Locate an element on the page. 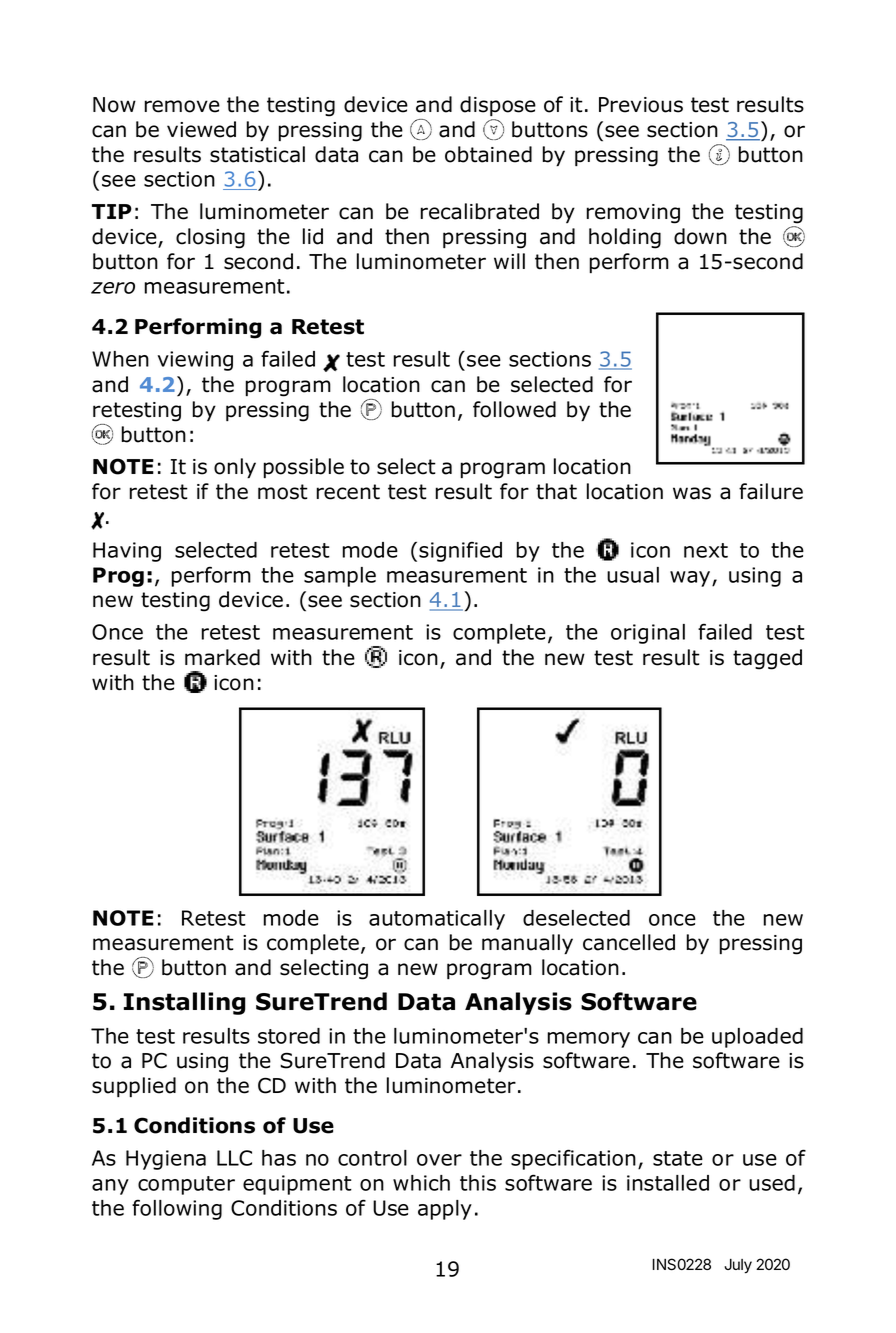 The image size is (896, 1333). viewed is located at coordinates (201, 129).
